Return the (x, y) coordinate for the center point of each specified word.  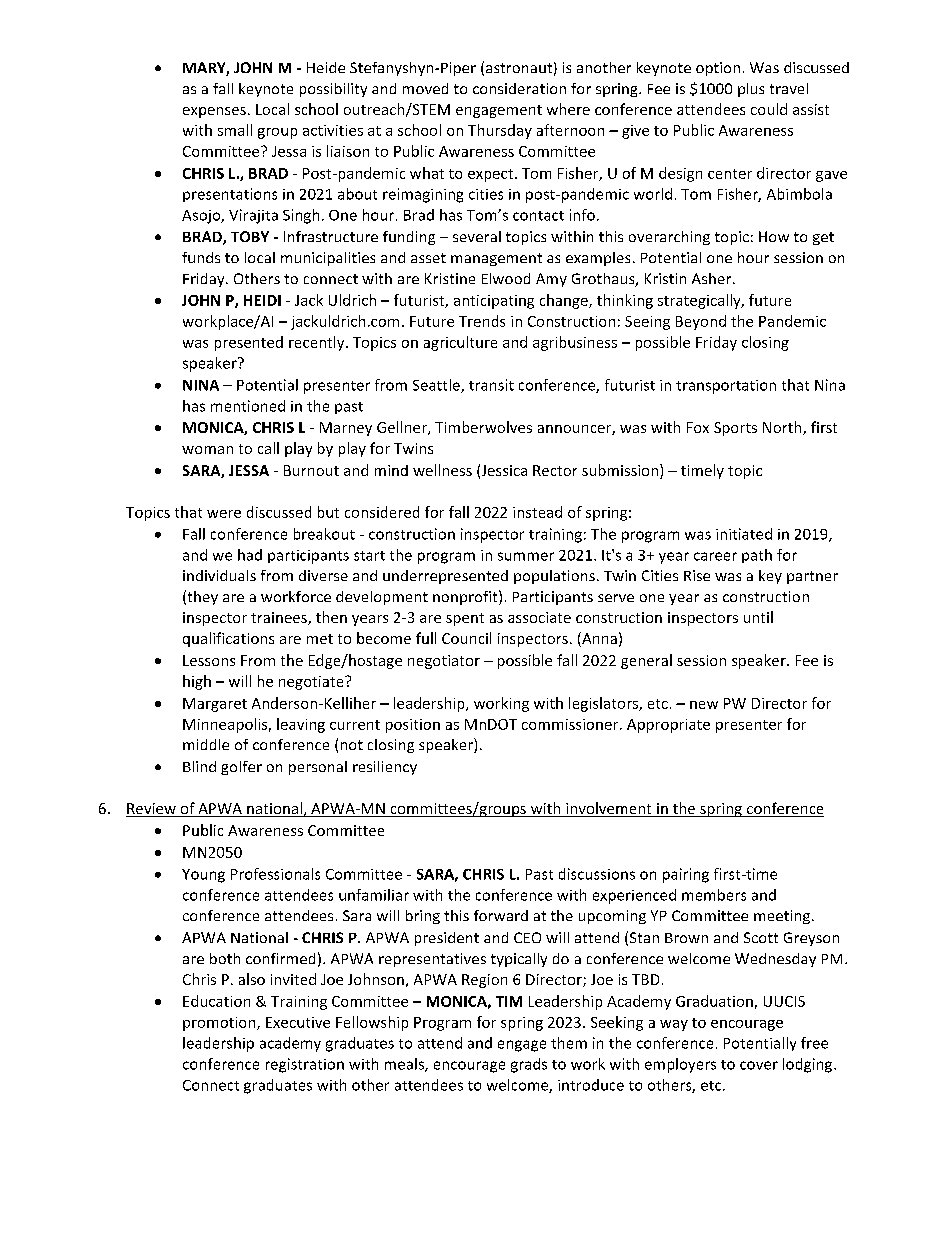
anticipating (494, 302)
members (714, 895)
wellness (442, 470)
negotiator (444, 662)
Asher (713, 278)
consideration (519, 88)
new (704, 705)
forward (501, 915)
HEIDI (262, 300)
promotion (220, 1024)
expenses (214, 112)
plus (751, 90)
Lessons (209, 660)
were (224, 514)
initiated (744, 534)
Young (203, 876)
